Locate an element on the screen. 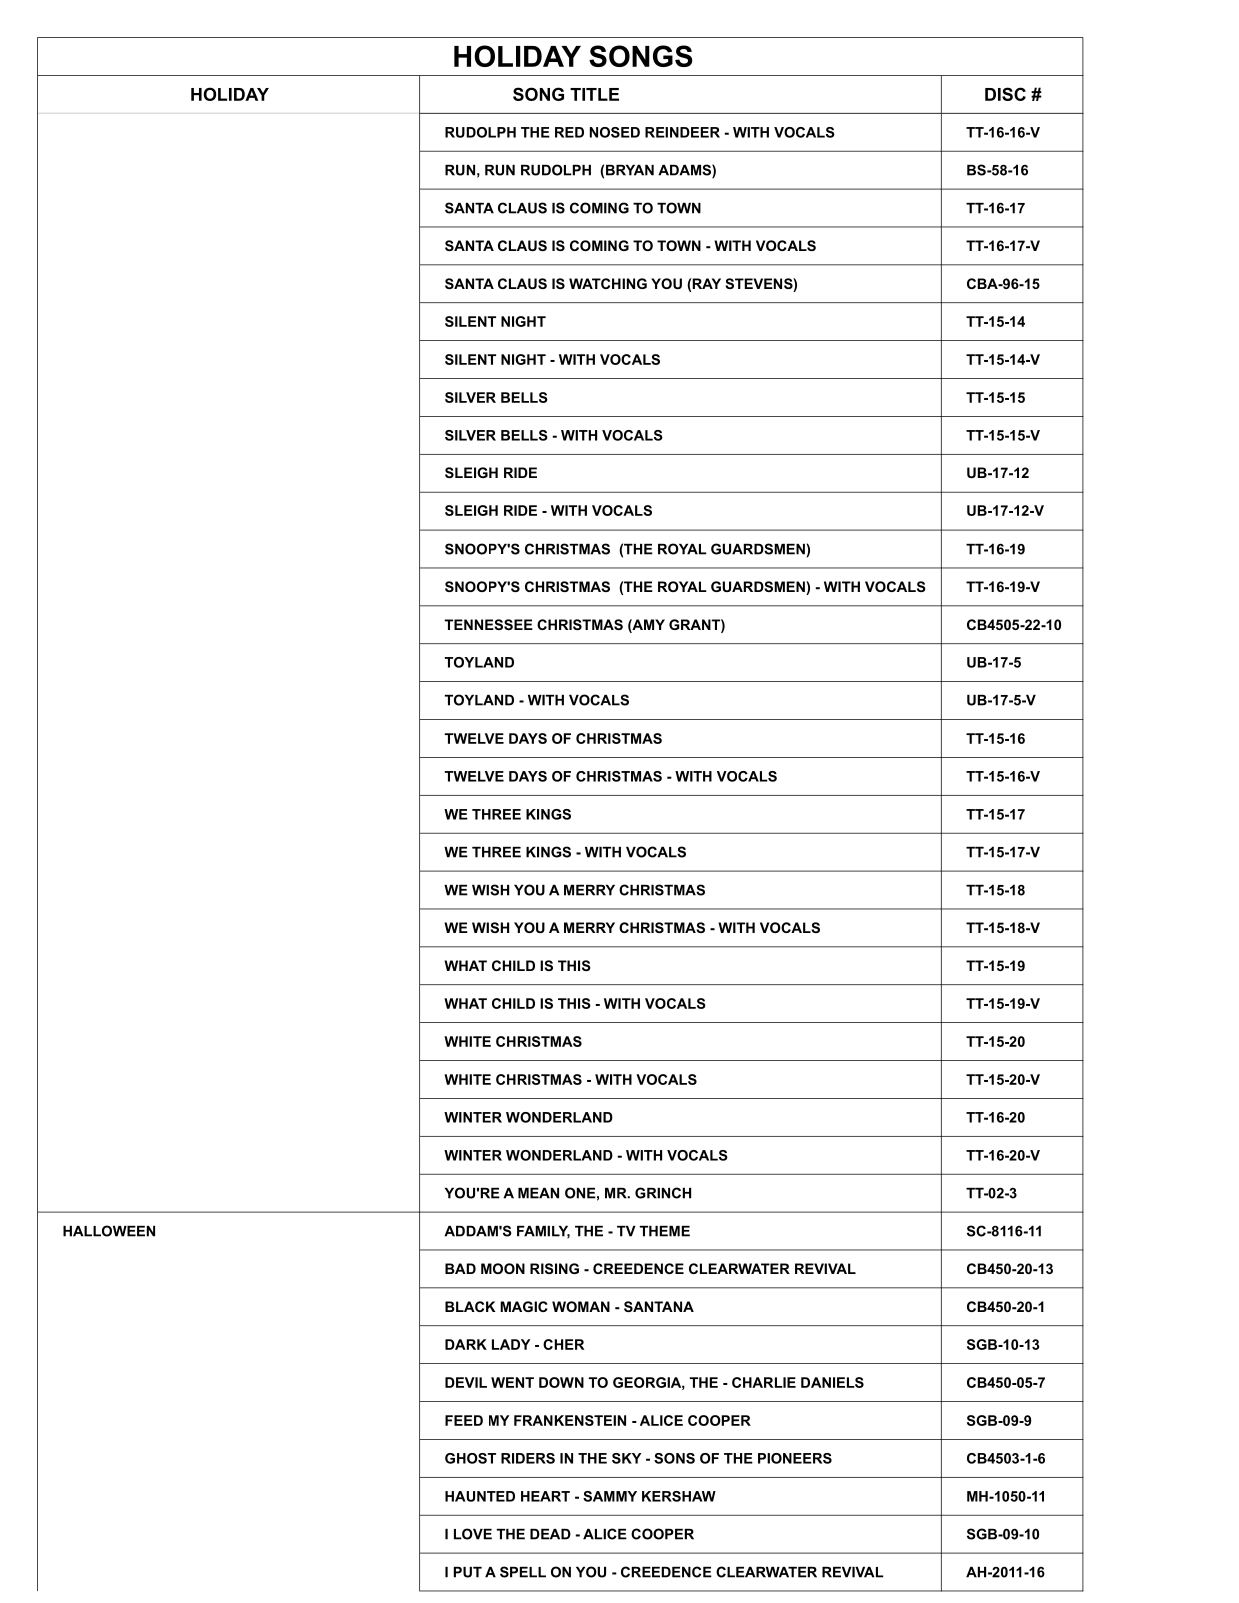 The height and width of the screenshot is (1603, 1239). DISC is located at coordinates (1005, 94).
